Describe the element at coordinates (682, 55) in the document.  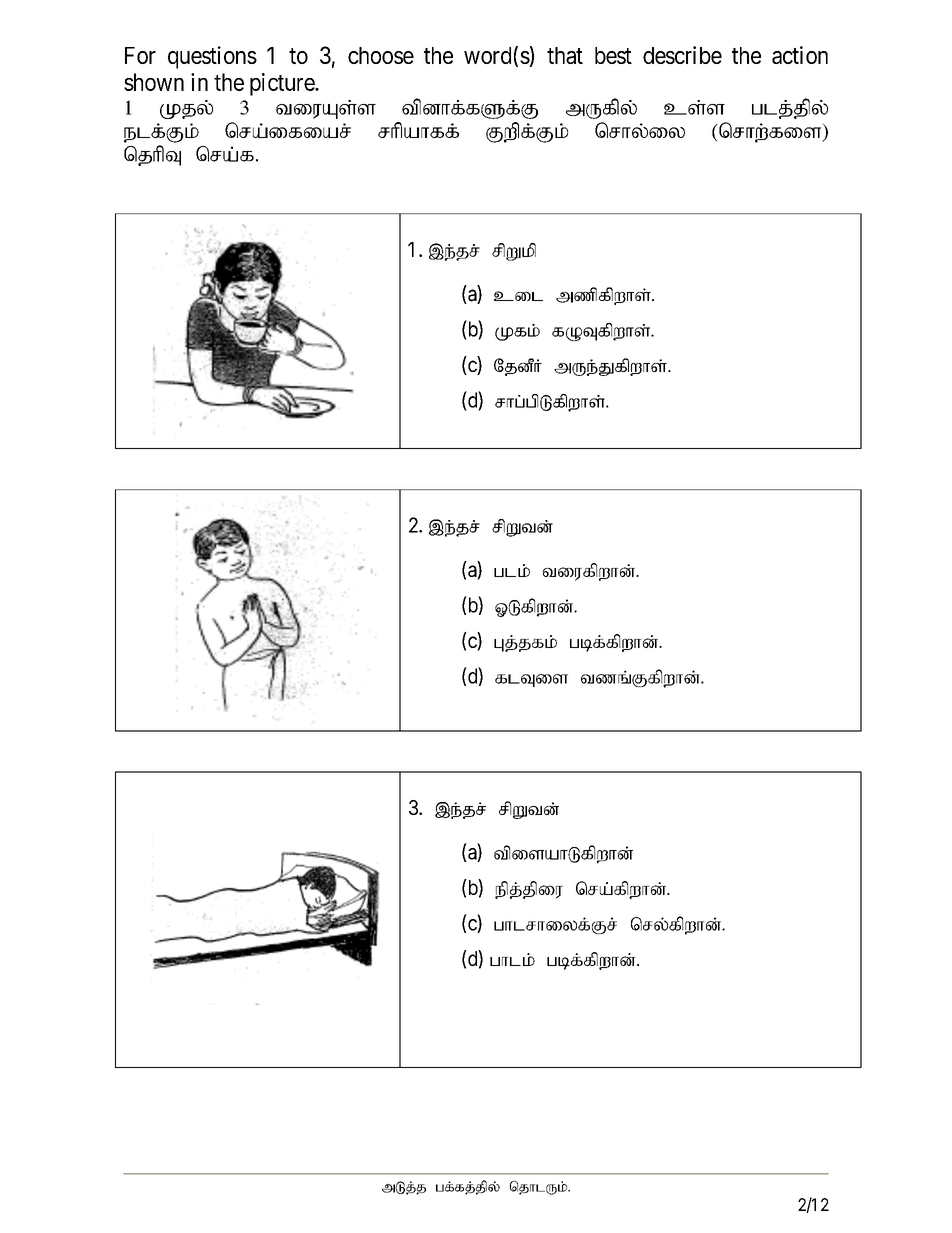
I see `describe` at that location.
